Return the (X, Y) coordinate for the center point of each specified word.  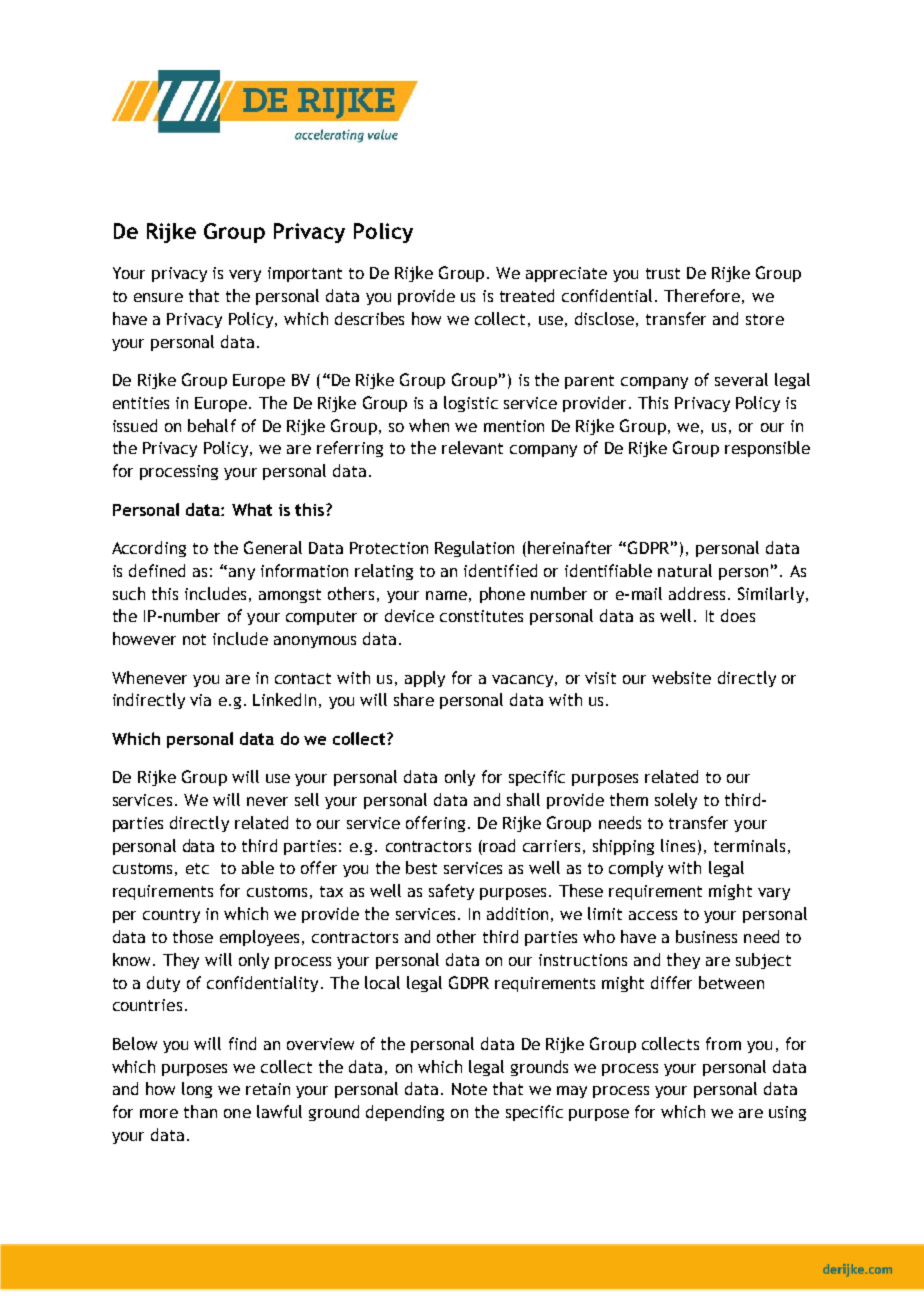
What (252, 509)
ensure (158, 297)
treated (527, 295)
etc (197, 868)
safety (451, 892)
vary (774, 894)
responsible (767, 449)
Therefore (702, 295)
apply (425, 679)
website (681, 677)
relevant (472, 447)
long (197, 1090)
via (200, 700)
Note (469, 1089)
